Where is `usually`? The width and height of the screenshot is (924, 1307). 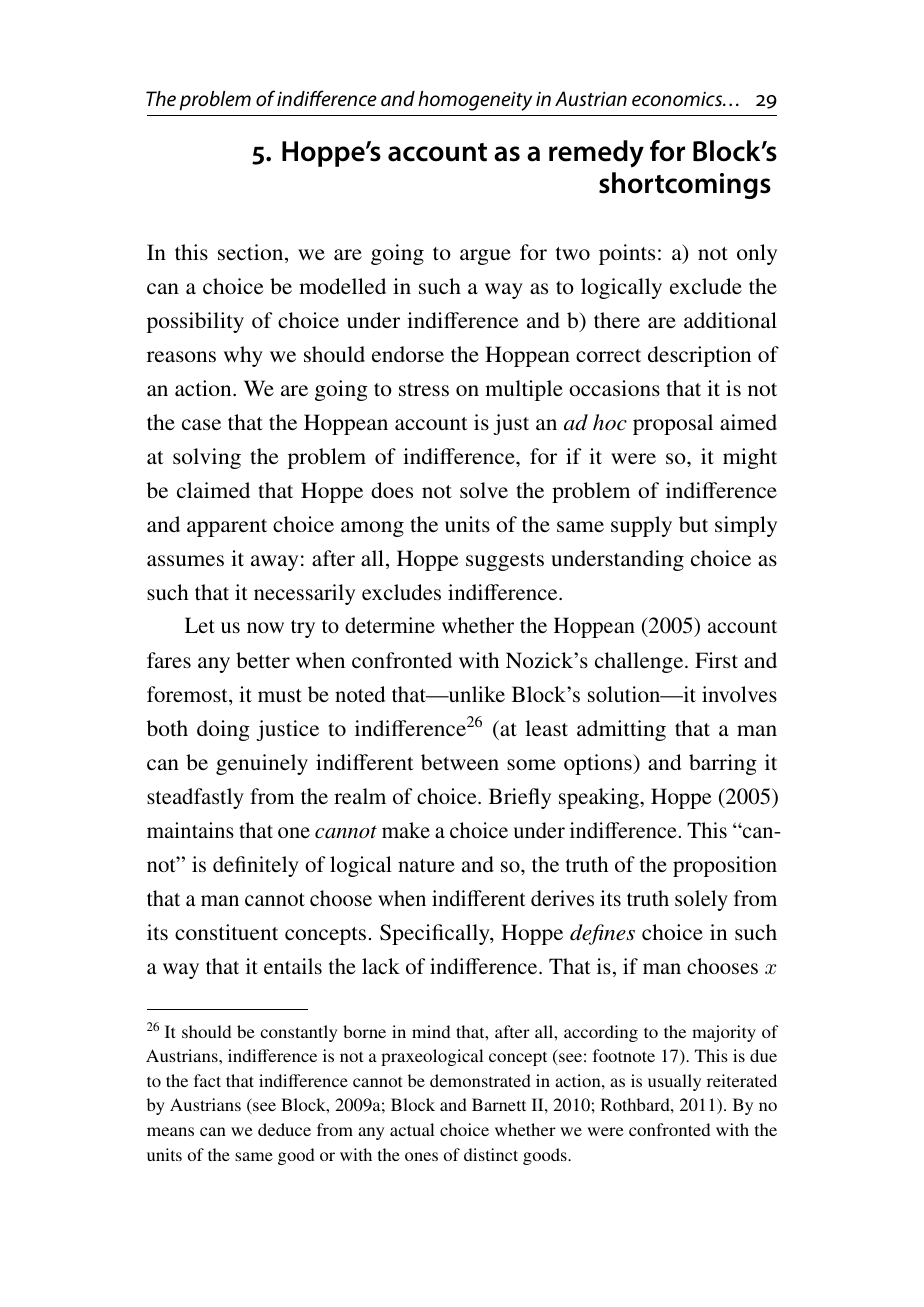
usually is located at coordinates (674, 1082).
